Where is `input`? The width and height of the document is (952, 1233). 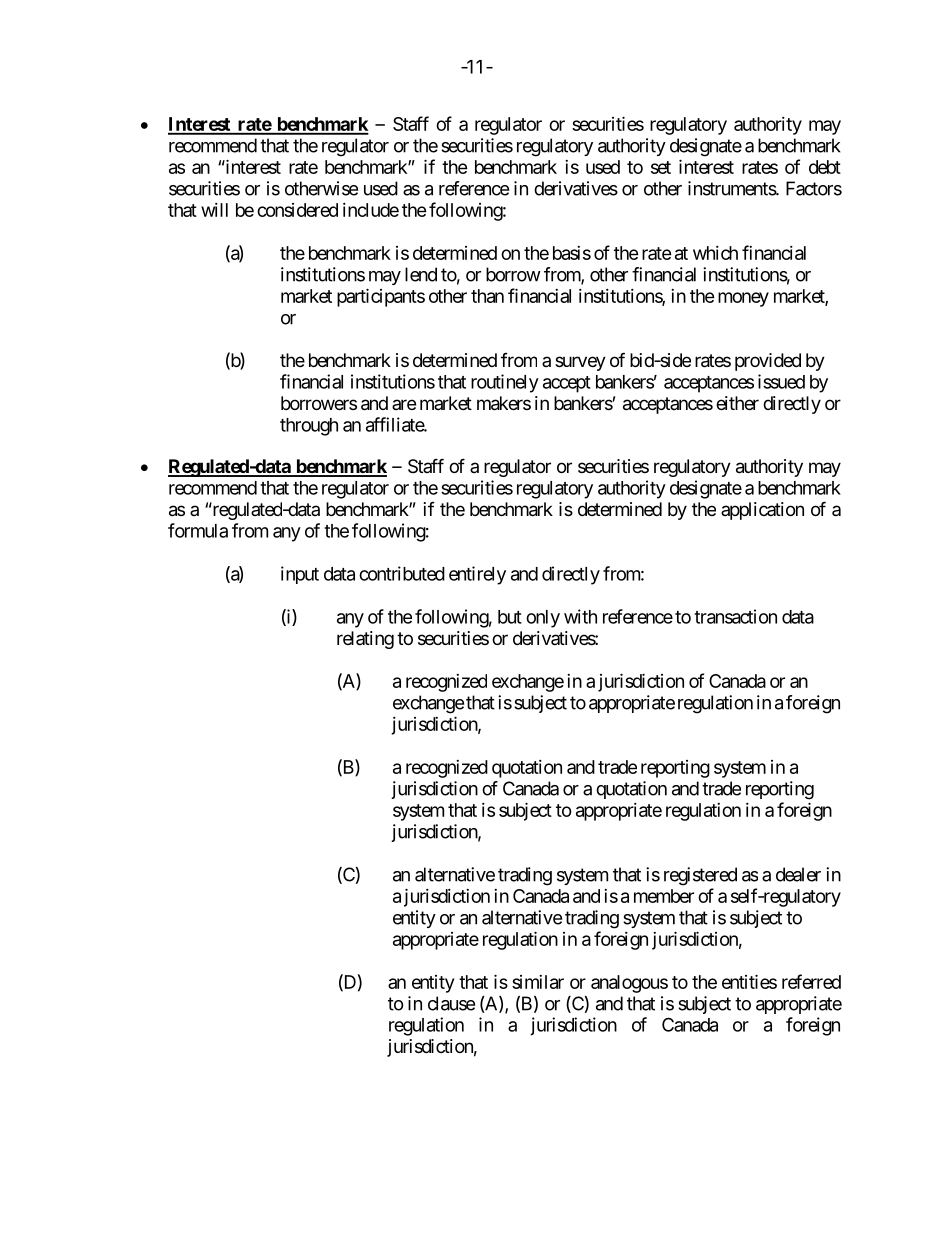 input is located at coordinates (300, 575).
